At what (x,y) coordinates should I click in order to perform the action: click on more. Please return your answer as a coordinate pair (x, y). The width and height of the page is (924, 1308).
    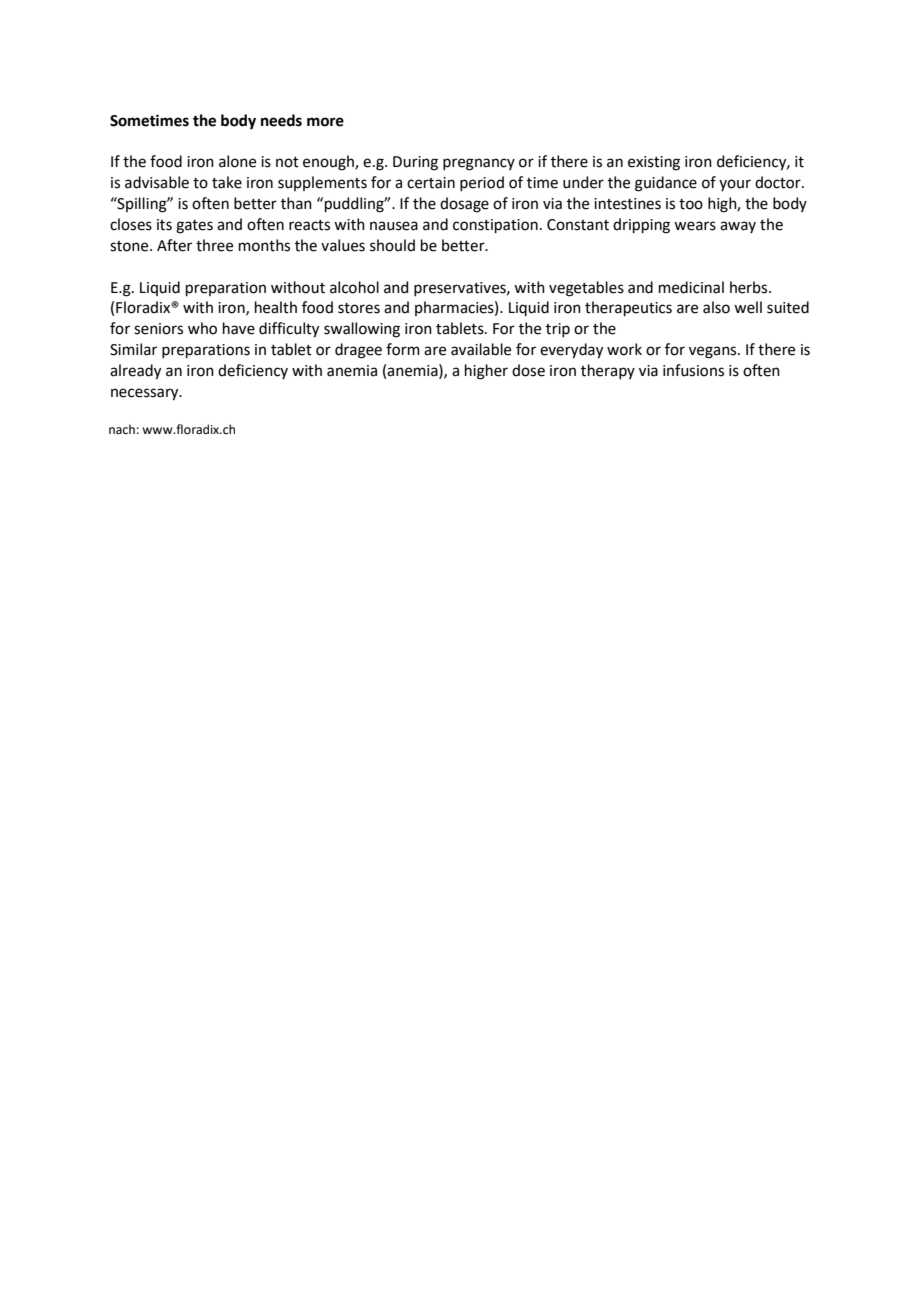
    Looking at the image, I should click on (325, 122).
